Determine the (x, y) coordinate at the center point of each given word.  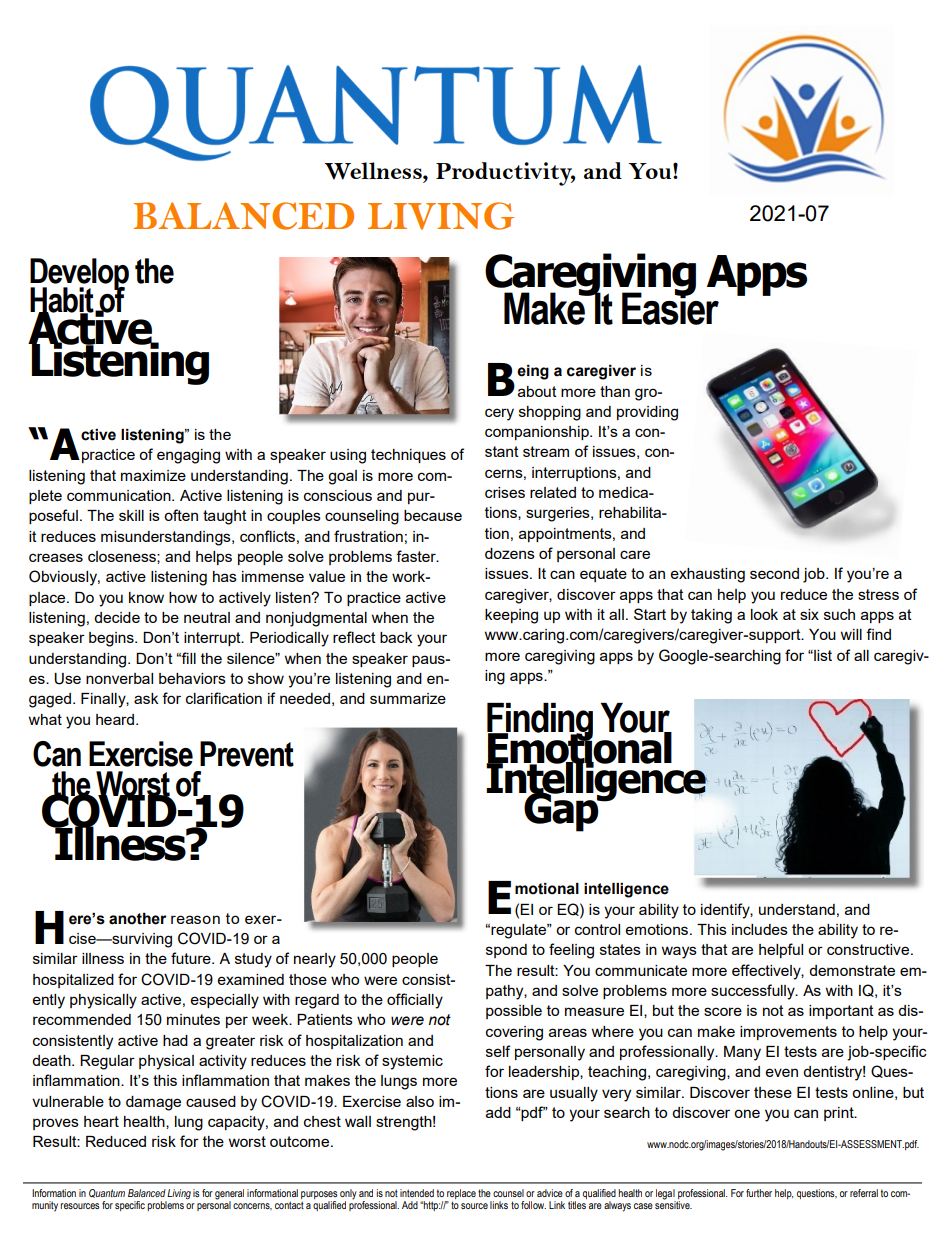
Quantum (107, 1193)
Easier (670, 308)
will (851, 634)
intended (417, 1193)
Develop (79, 275)
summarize (408, 698)
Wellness (374, 171)
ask (146, 698)
